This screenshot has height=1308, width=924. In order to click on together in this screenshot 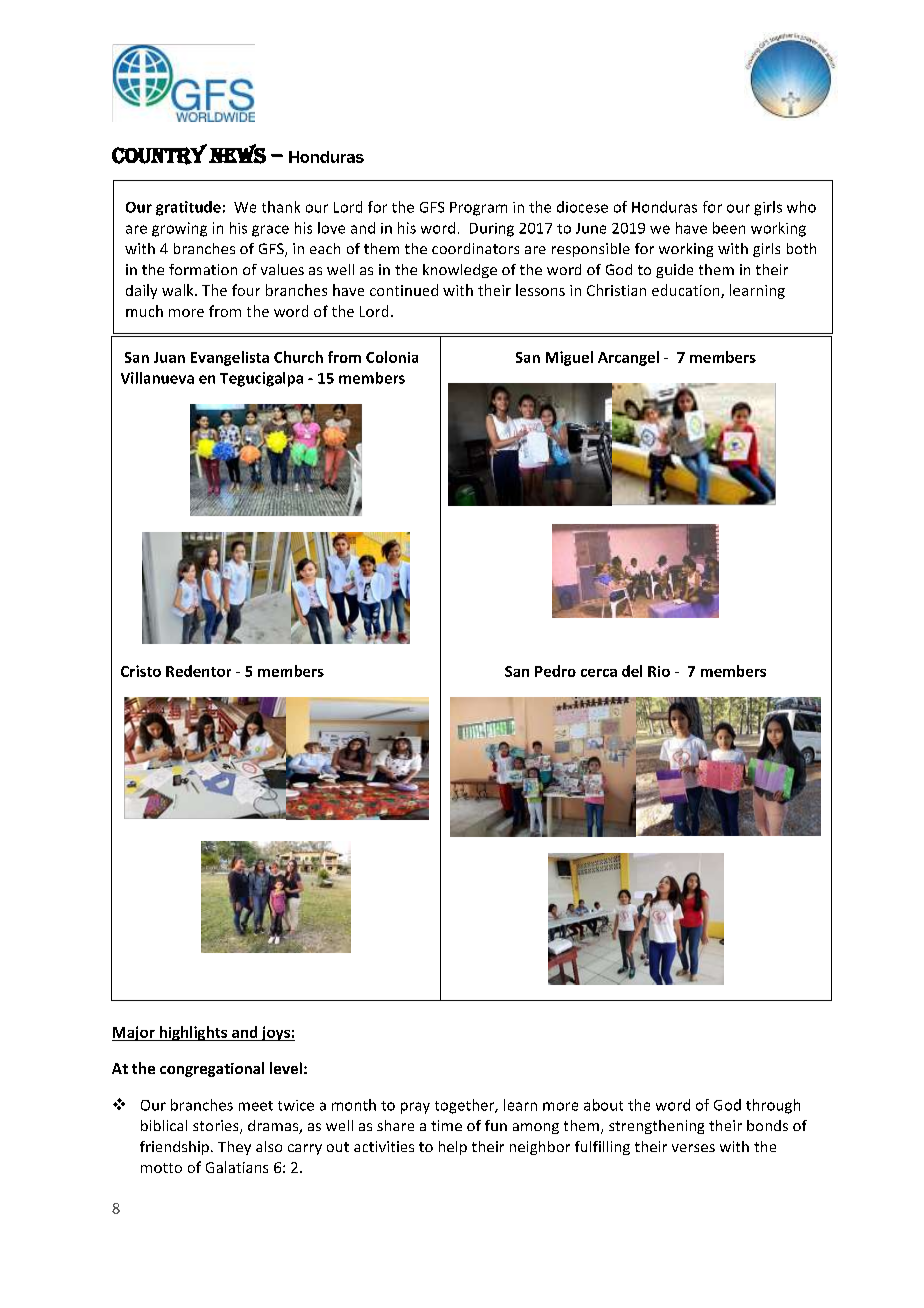, I will do `click(466, 1106)`.
